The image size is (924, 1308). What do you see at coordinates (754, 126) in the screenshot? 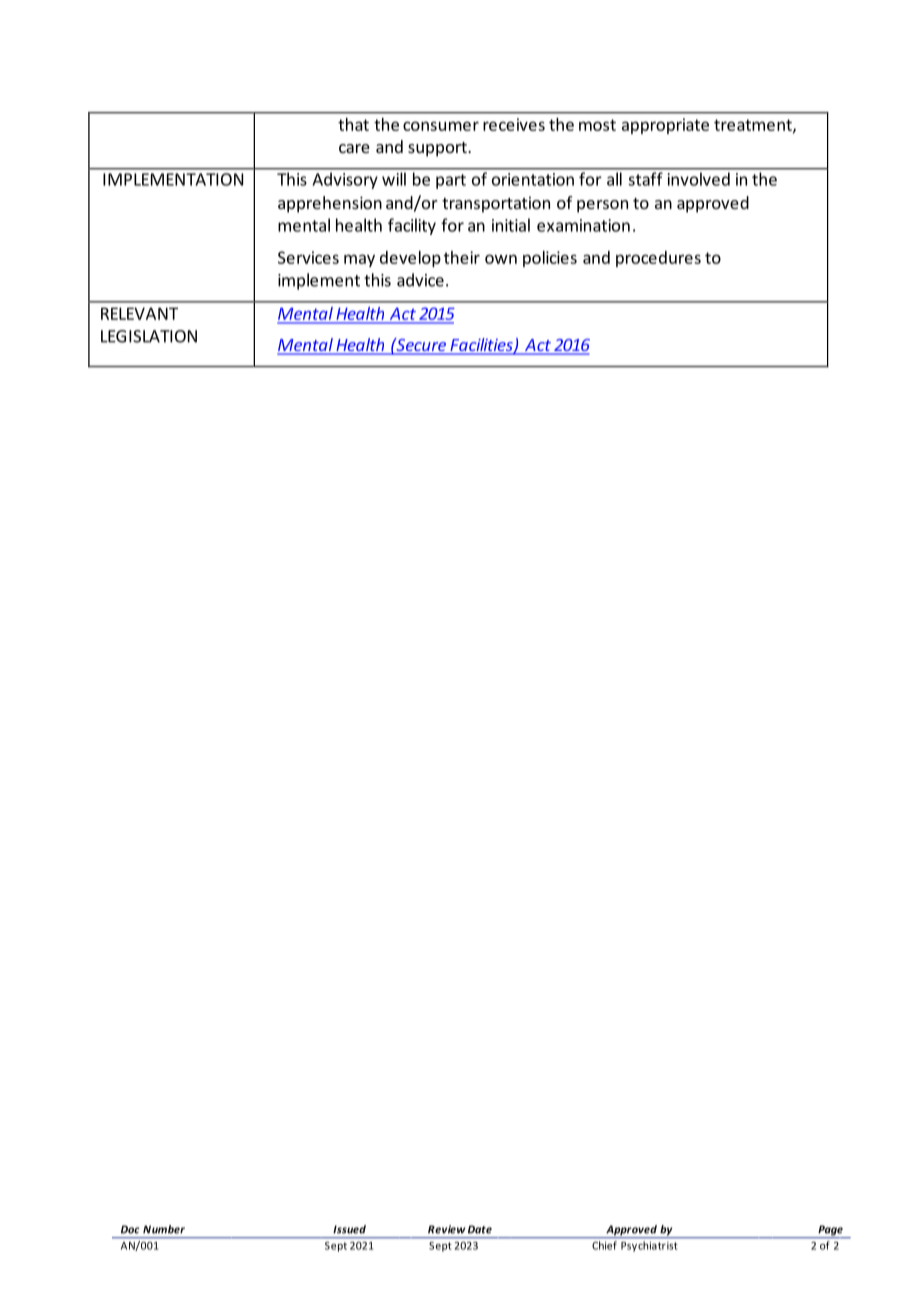
I see `treatment` at bounding box center [754, 126].
